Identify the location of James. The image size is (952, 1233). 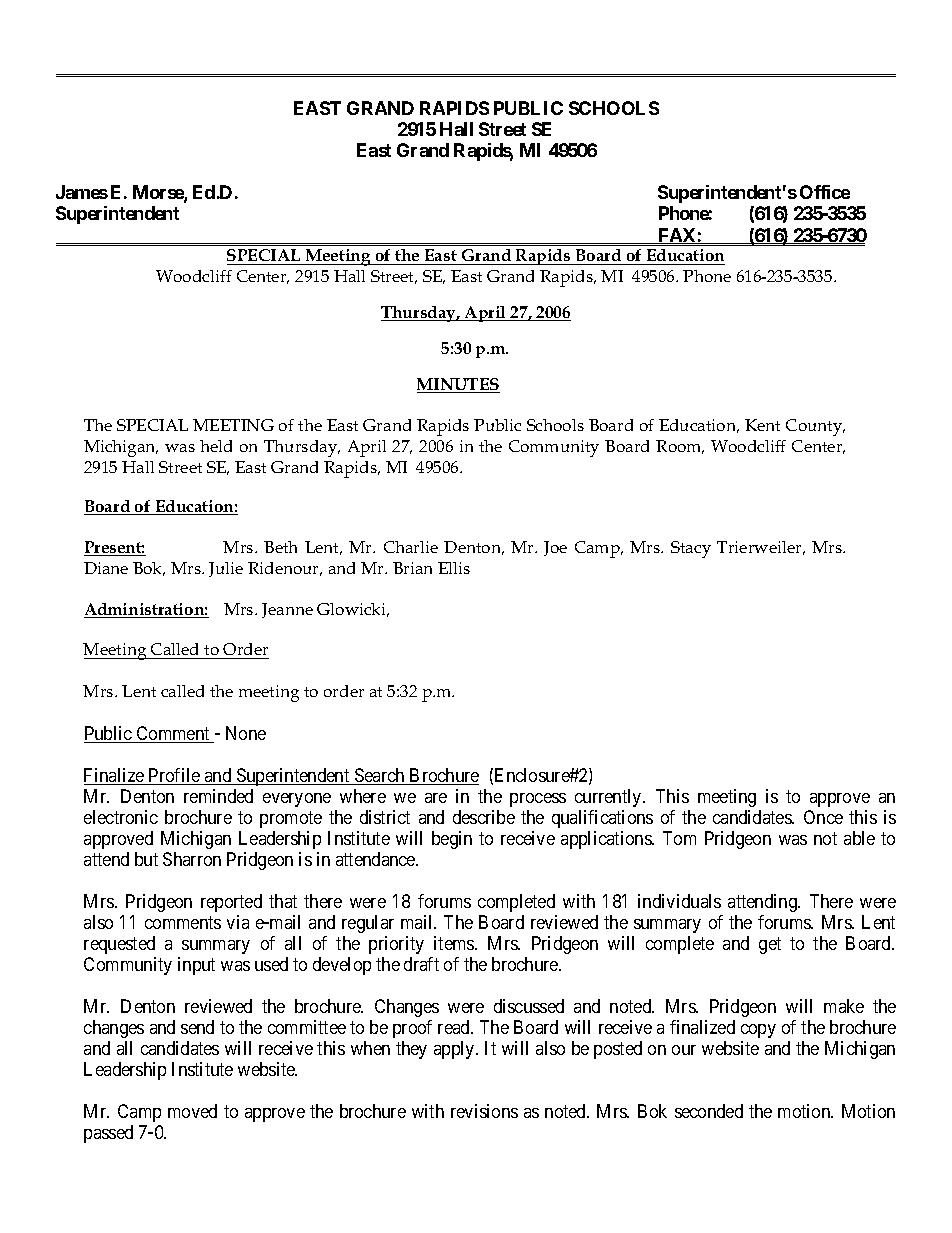
(82, 192).
